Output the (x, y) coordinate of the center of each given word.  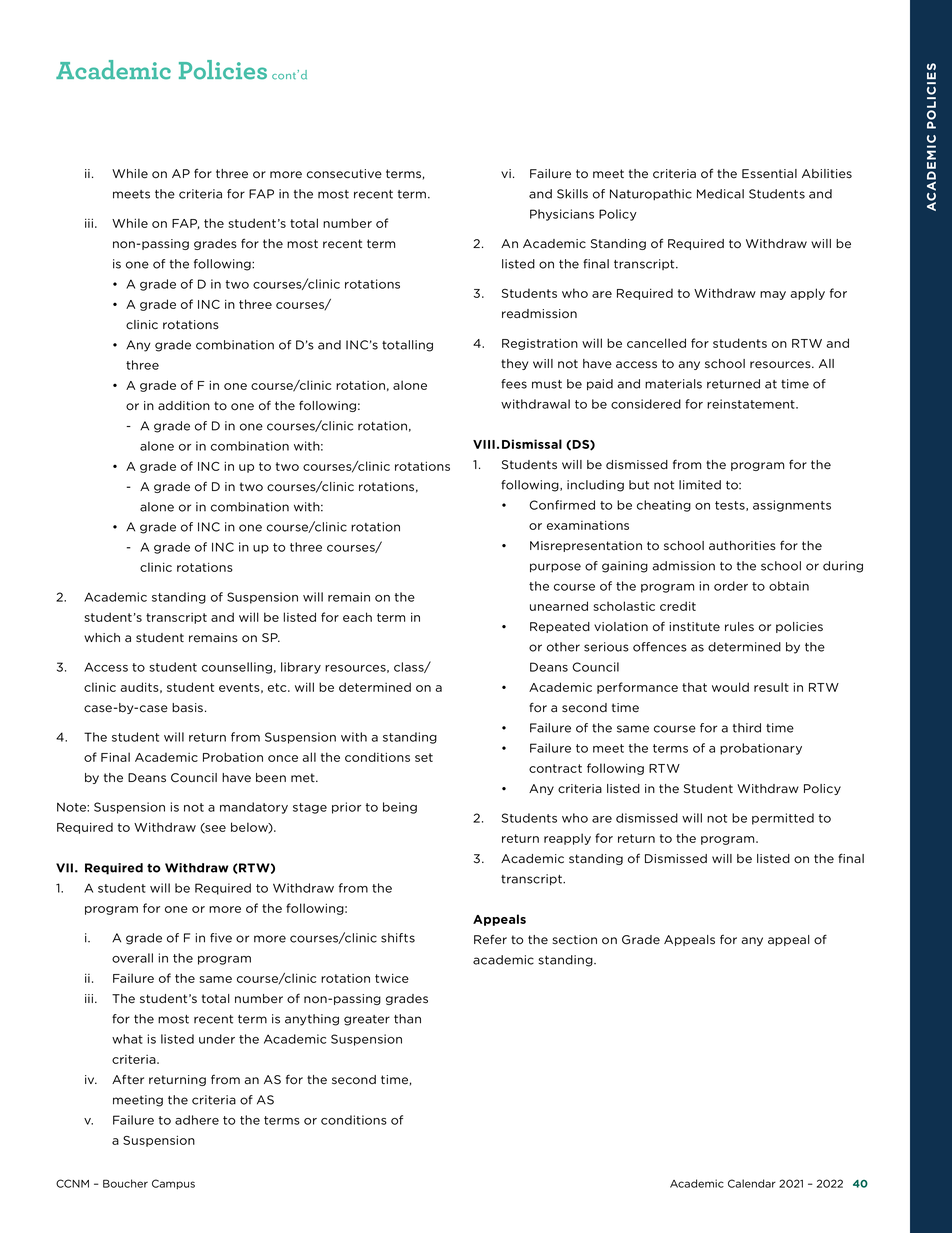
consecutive (344, 174)
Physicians (562, 215)
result (771, 687)
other (563, 647)
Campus (173, 1184)
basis (187, 708)
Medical (720, 194)
